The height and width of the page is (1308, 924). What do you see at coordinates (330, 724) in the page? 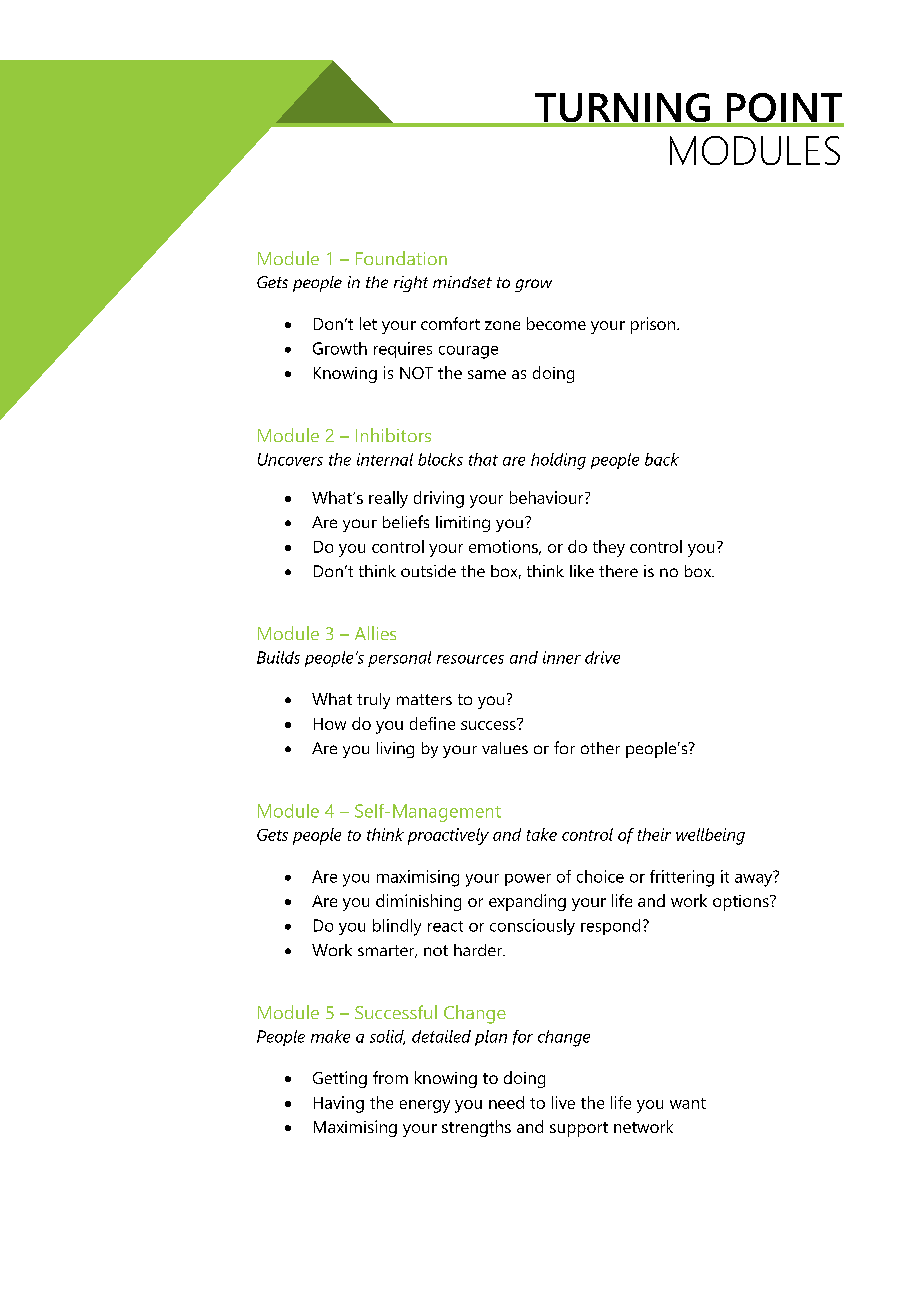
I see `How` at bounding box center [330, 724].
